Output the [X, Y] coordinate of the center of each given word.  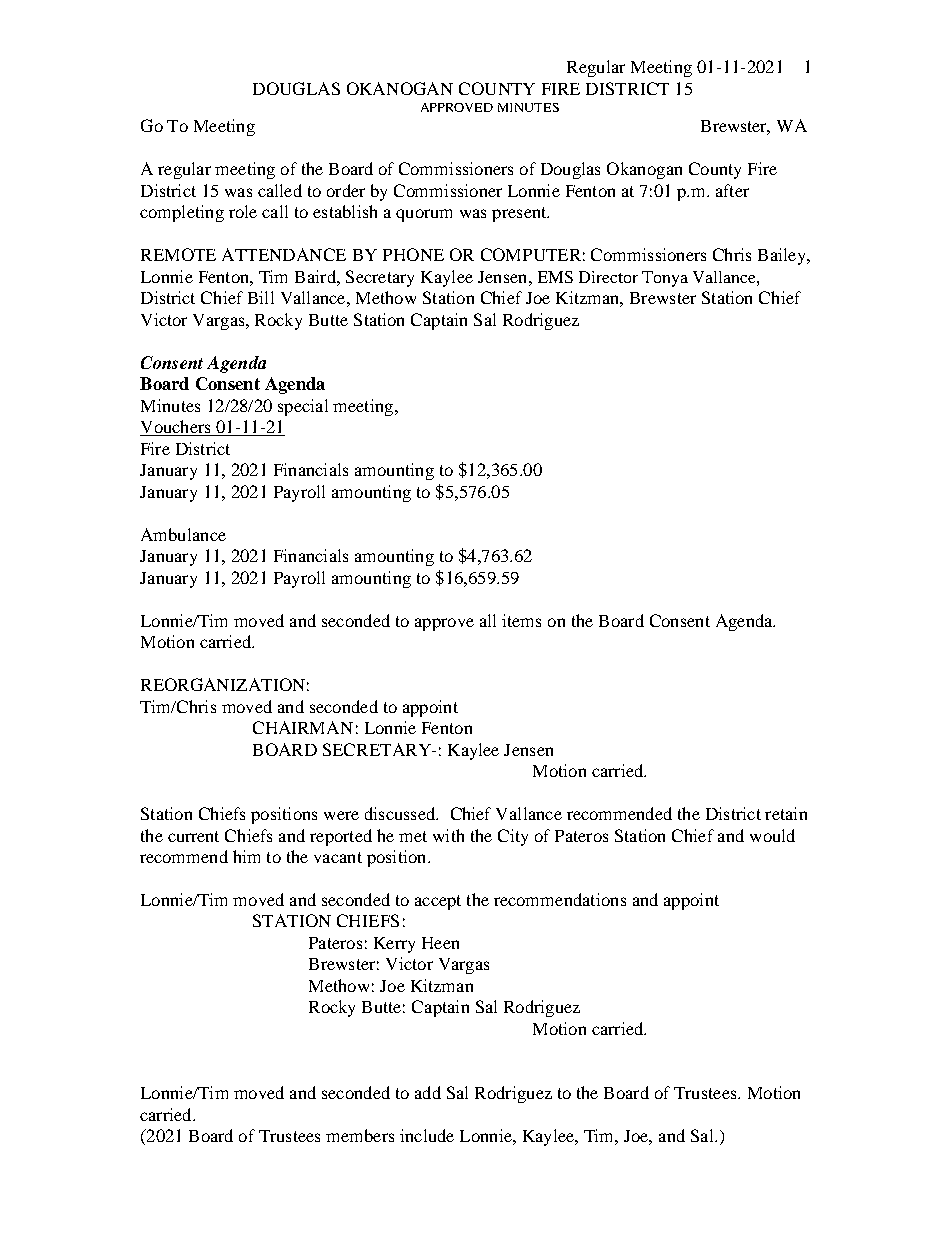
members [360, 1135]
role [243, 211]
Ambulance [183, 534]
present [520, 214]
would [772, 835]
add [428, 1092]
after [732, 190]
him [246, 856]
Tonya [665, 279]
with [448, 835]
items [521, 620]
